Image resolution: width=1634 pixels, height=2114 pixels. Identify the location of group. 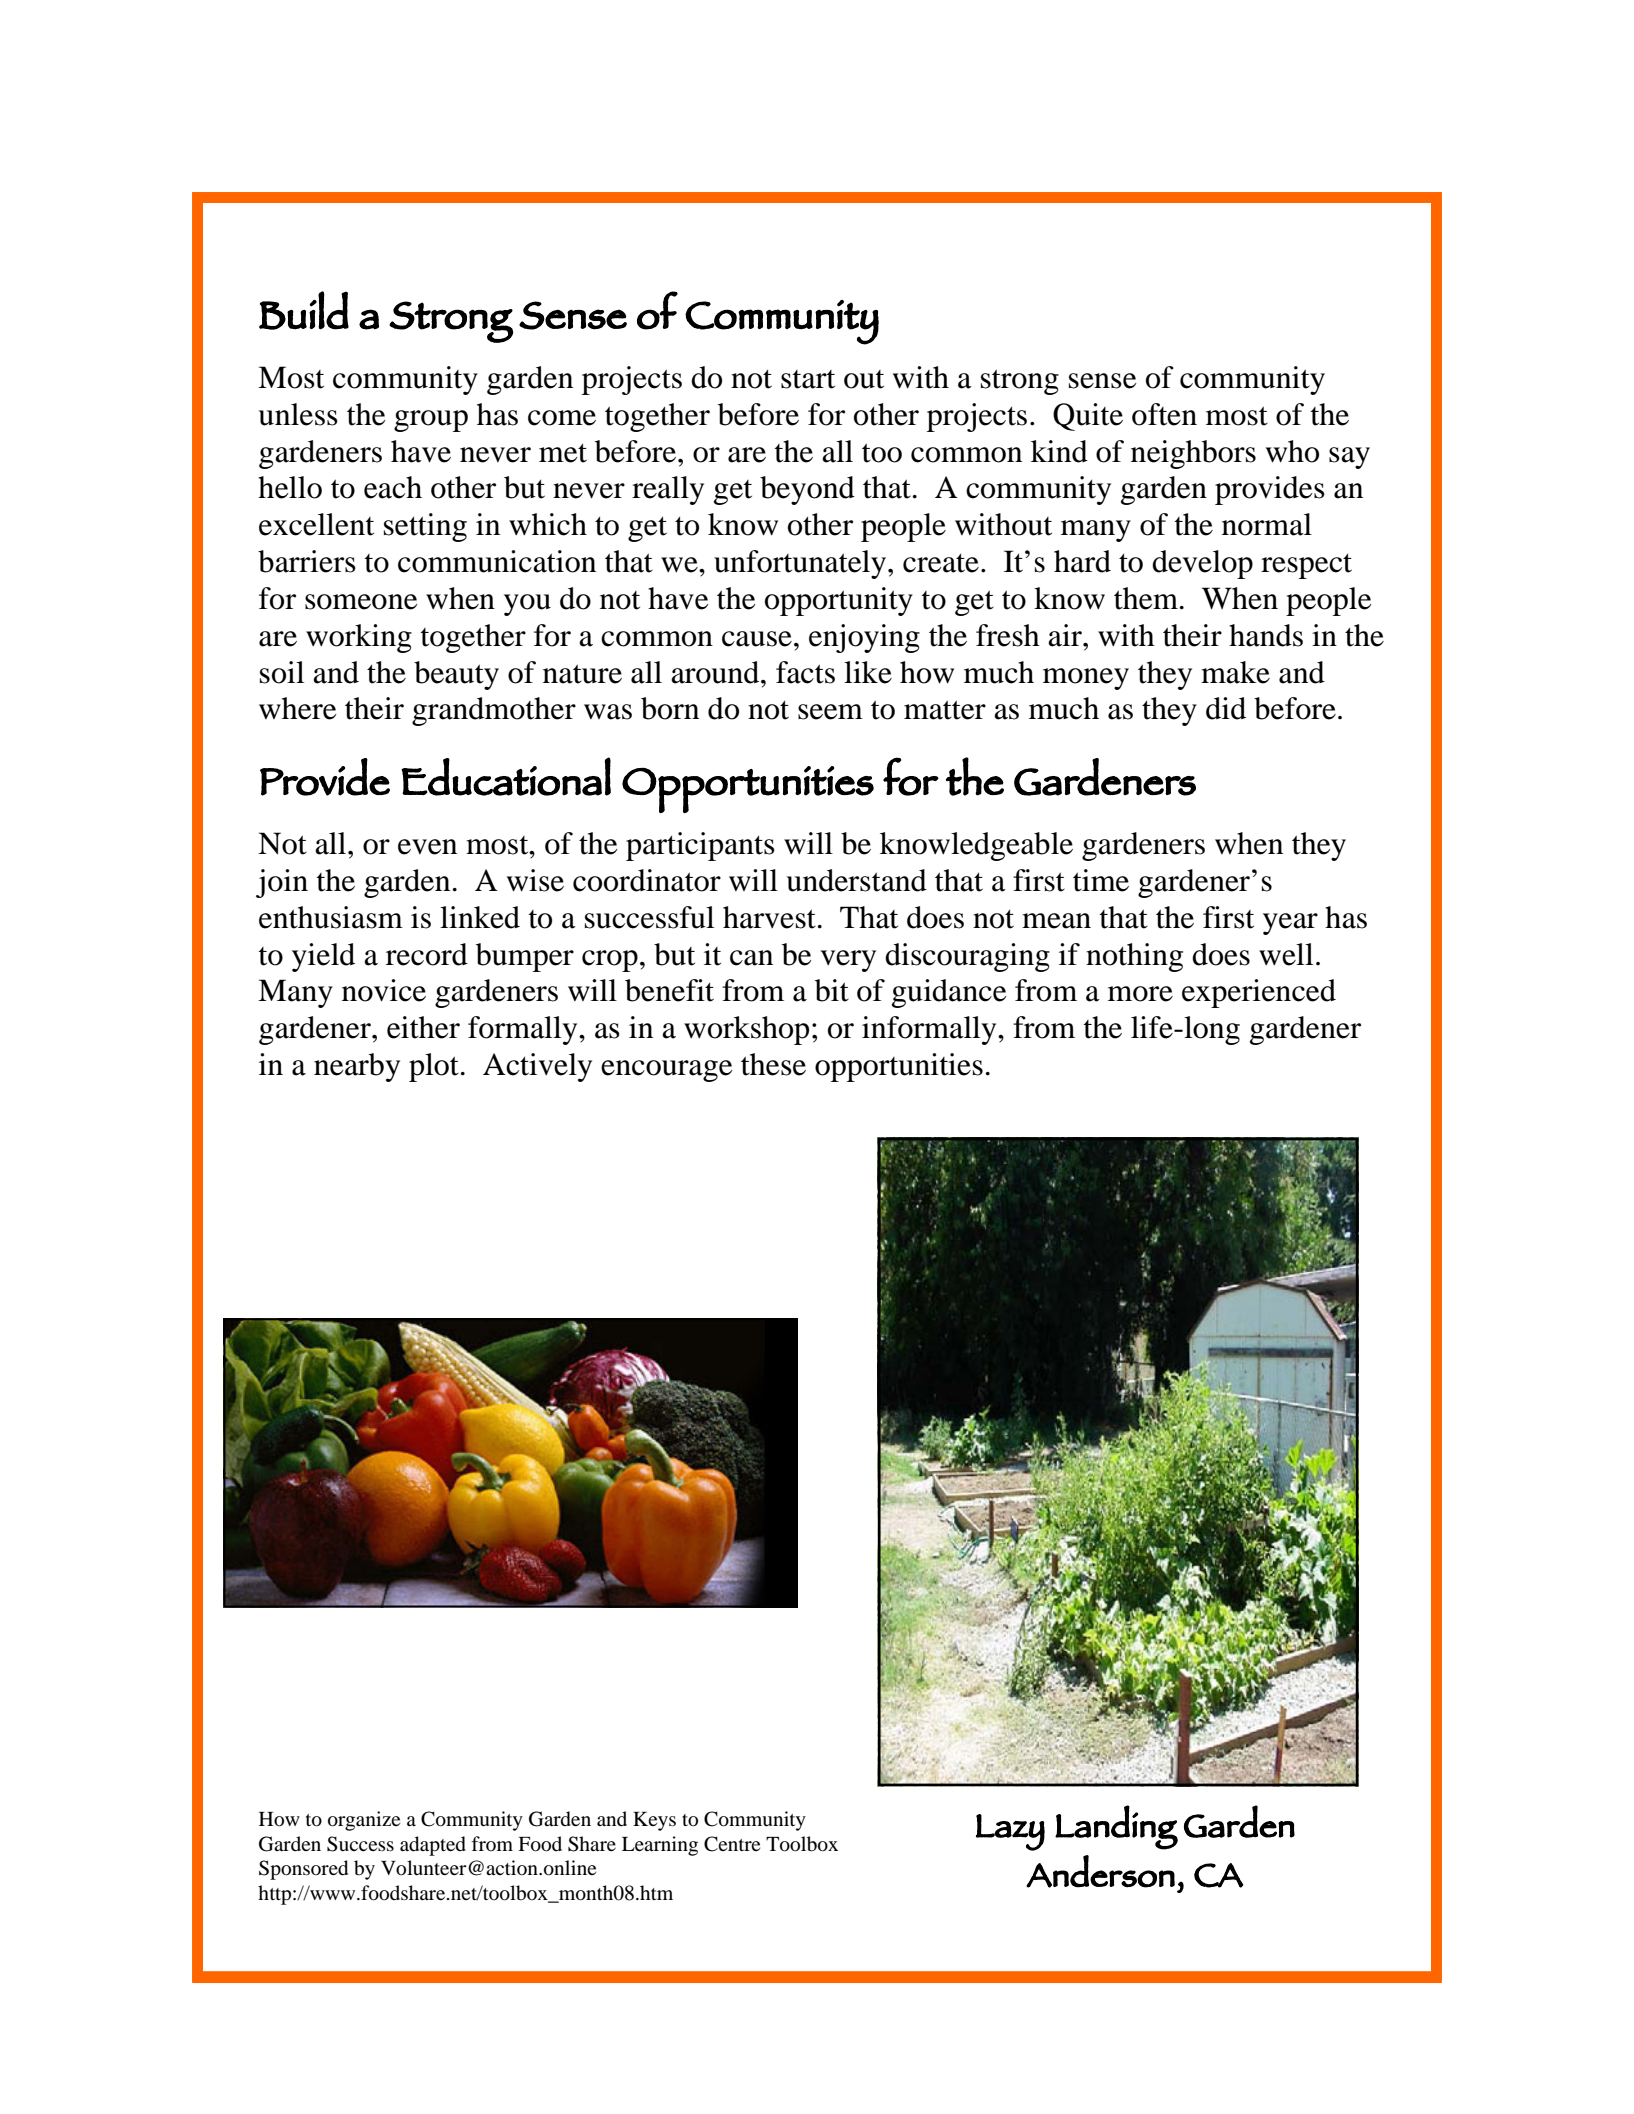
(431, 421).
